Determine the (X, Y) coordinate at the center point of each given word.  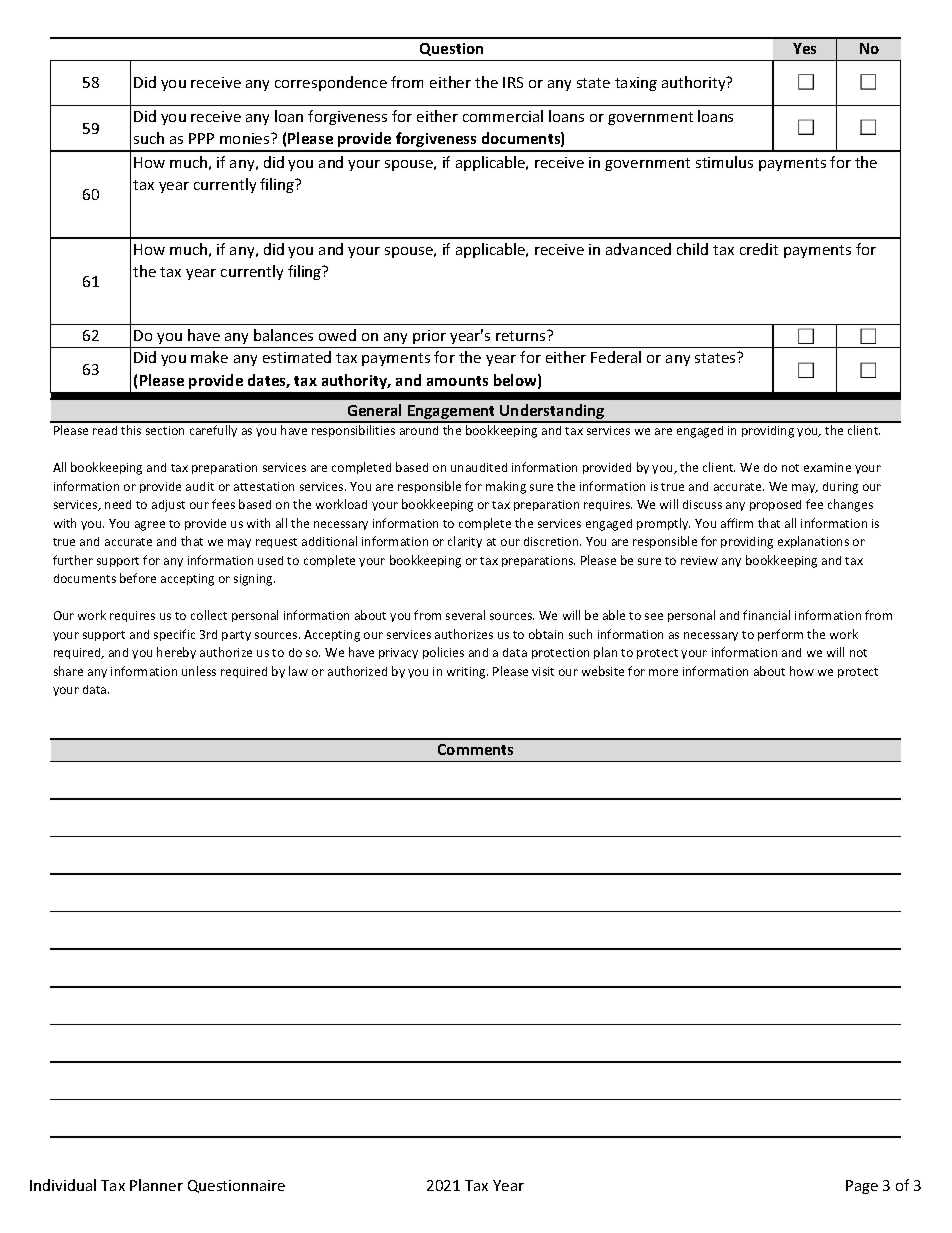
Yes (804, 48)
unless (199, 671)
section (165, 430)
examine (827, 467)
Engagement (452, 413)
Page (862, 1187)
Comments (475, 749)
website (603, 671)
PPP (201, 138)
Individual (63, 1185)
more (663, 672)
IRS (513, 82)
